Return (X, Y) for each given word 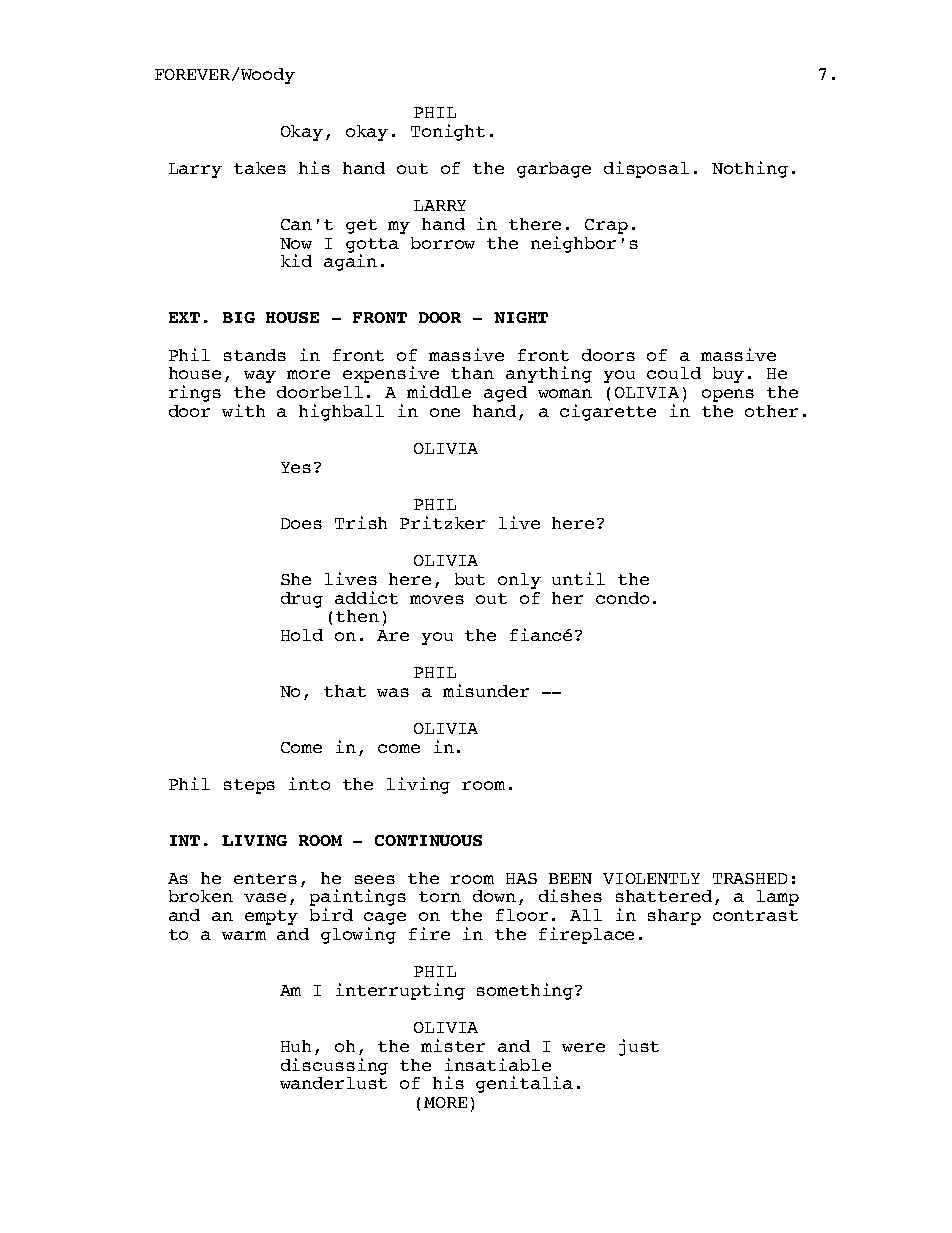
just (639, 1047)
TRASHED (750, 878)
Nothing (750, 169)
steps (249, 786)
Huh (296, 1046)
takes (260, 168)
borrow (443, 243)
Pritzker (442, 522)
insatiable (498, 1064)
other (771, 411)
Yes (296, 467)
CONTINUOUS (428, 840)
